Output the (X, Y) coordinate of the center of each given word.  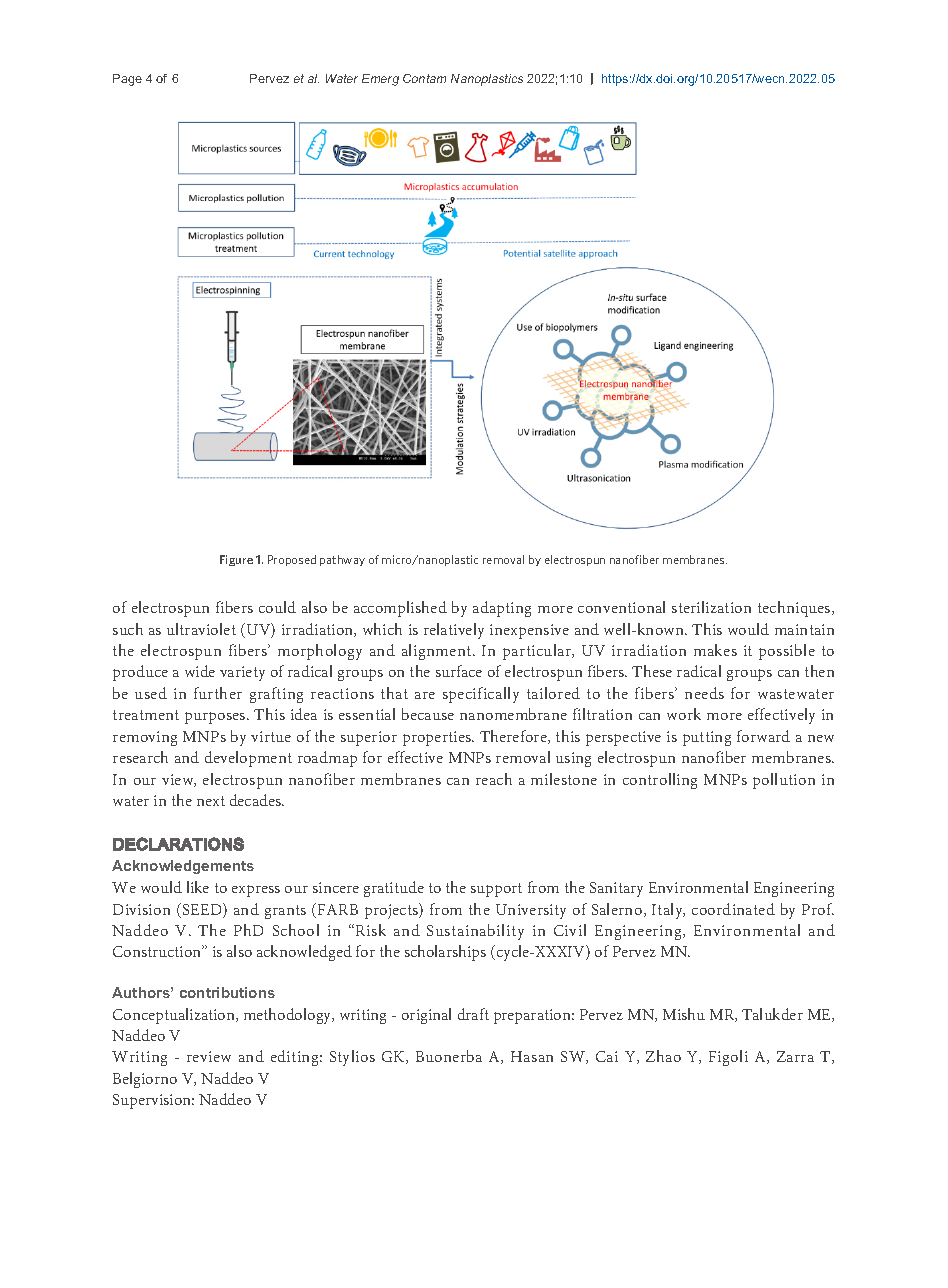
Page (127, 80)
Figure (236, 560)
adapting (502, 609)
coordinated (733, 909)
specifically (481, 695)
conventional (621, 607)
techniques (795, 609)
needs (704, 693)
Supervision (153, 1101)
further (218, 693)
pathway (342, 560)
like (198, 887)
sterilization (711, 607)
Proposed (292, 560)
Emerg (380, 80)
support (496, 890)
